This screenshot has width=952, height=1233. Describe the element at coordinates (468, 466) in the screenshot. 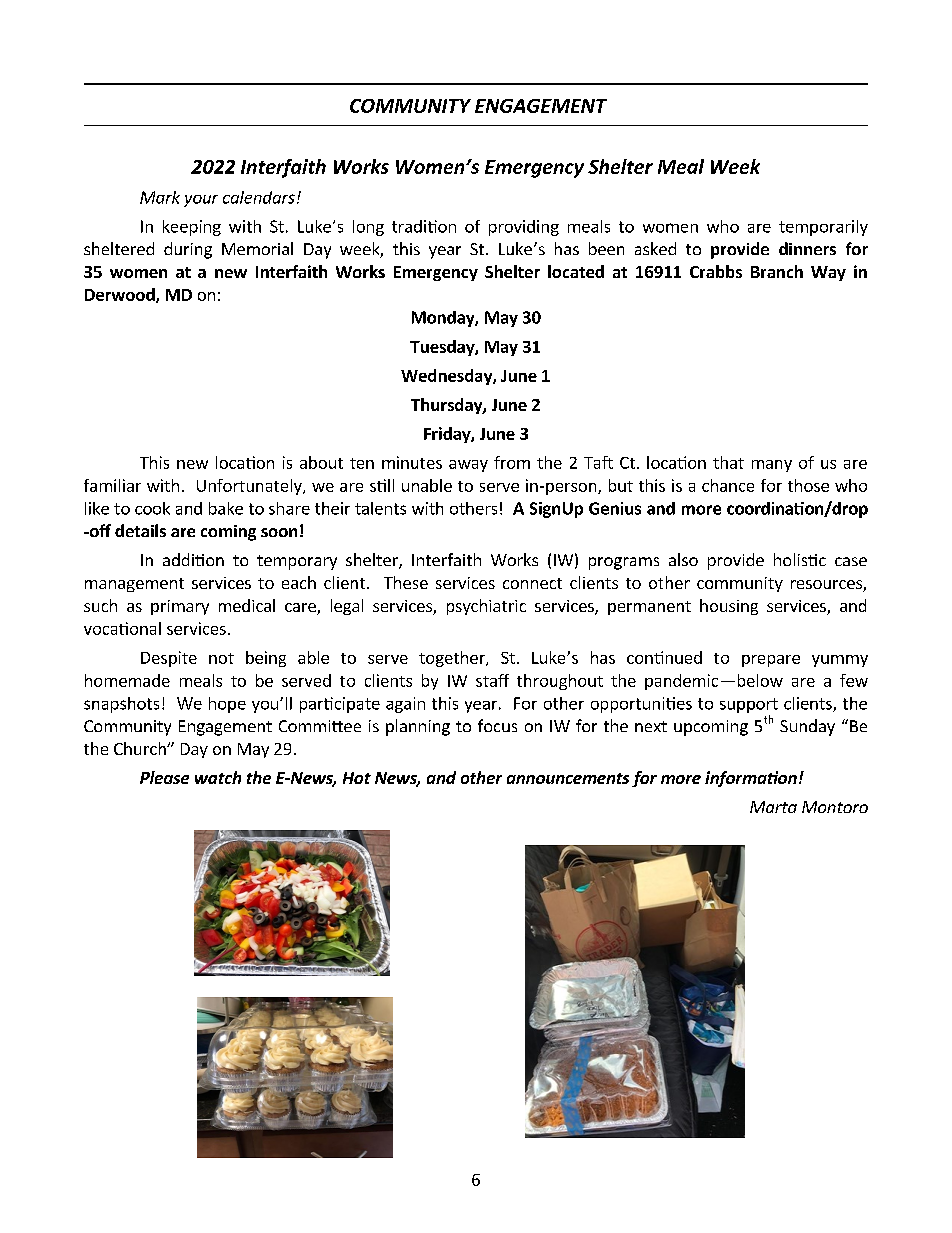

I see `away` at that location.
